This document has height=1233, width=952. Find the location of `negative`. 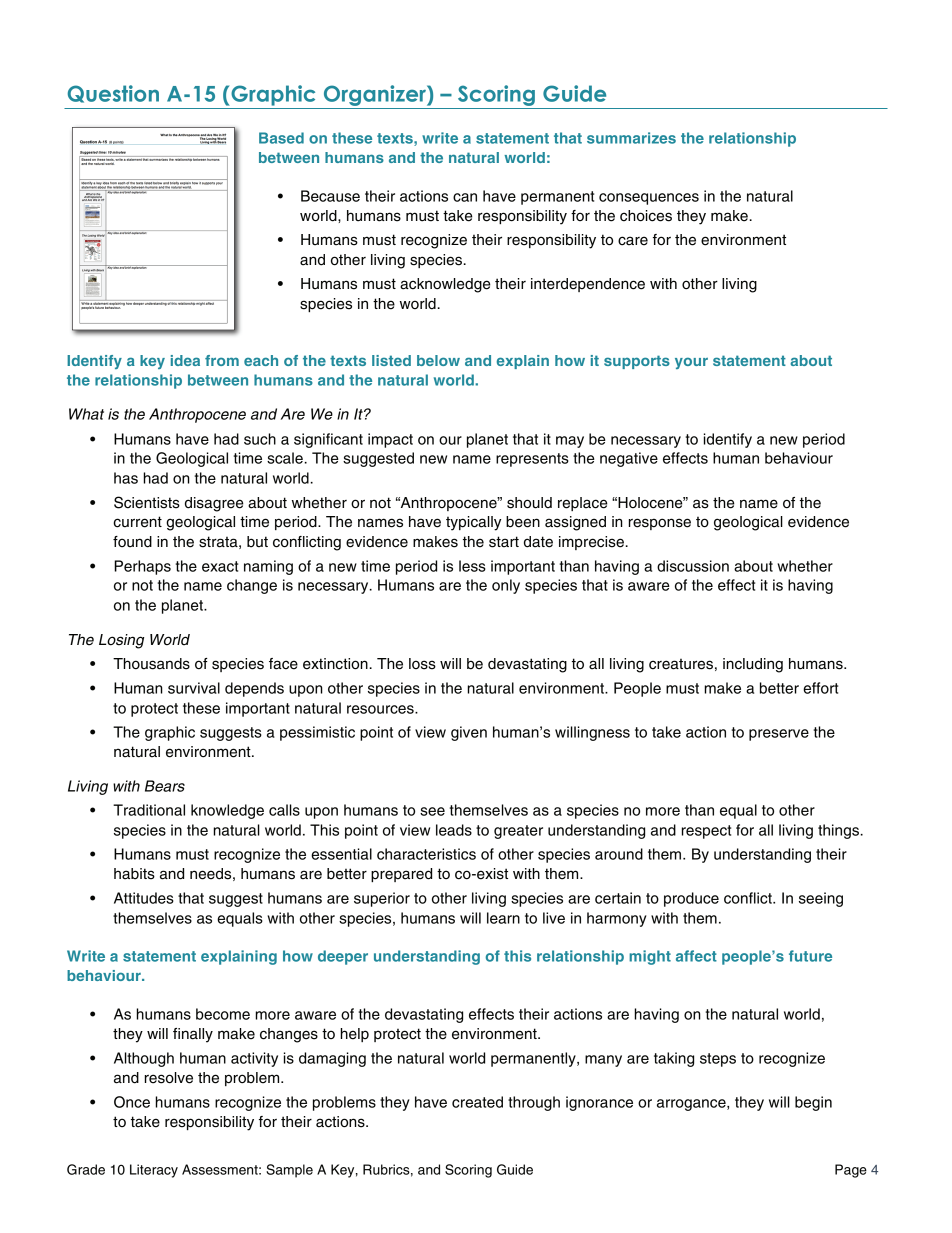

negative is located at coordinates (629, 459).
